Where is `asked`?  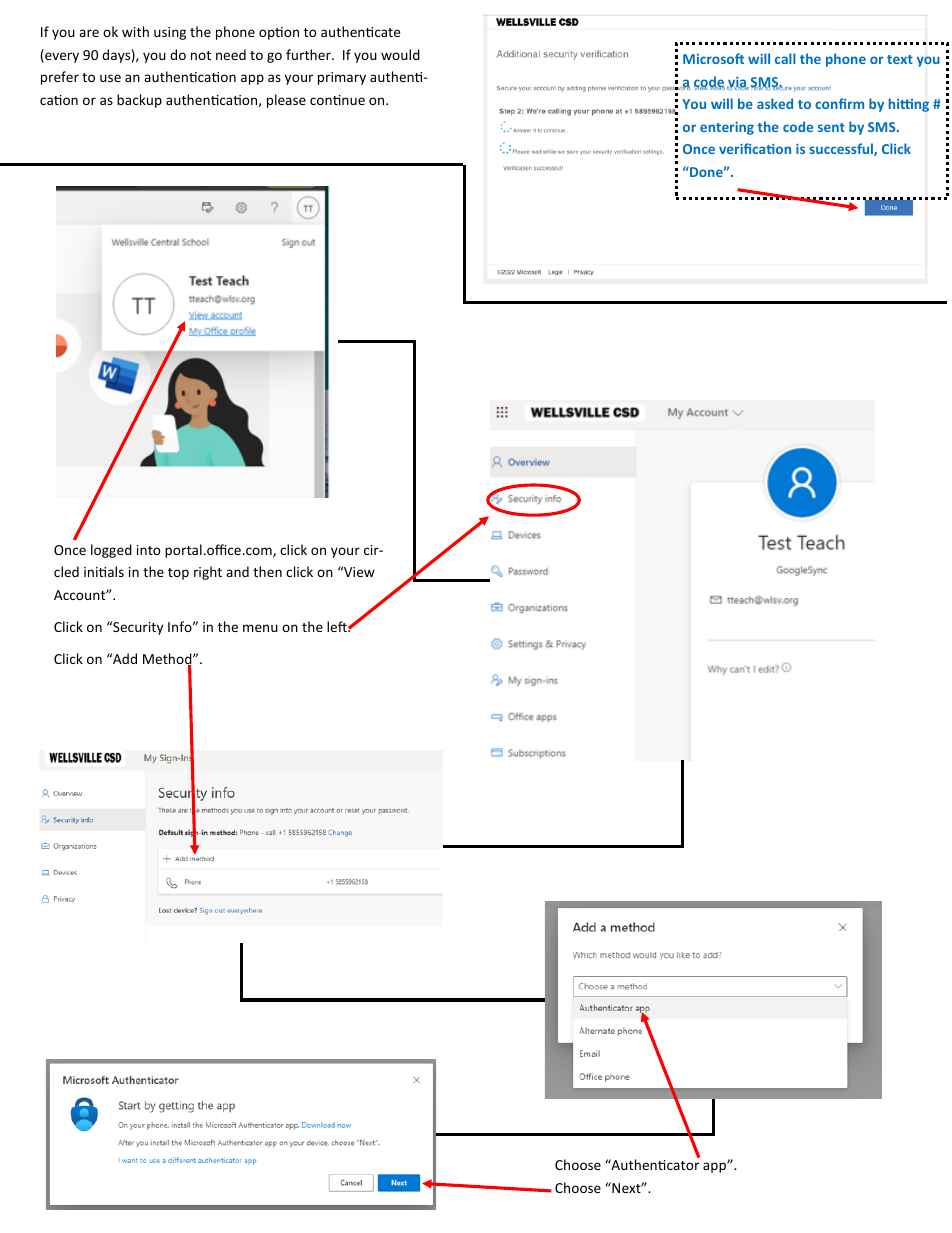 asked is located at coordinates (775, 103).
